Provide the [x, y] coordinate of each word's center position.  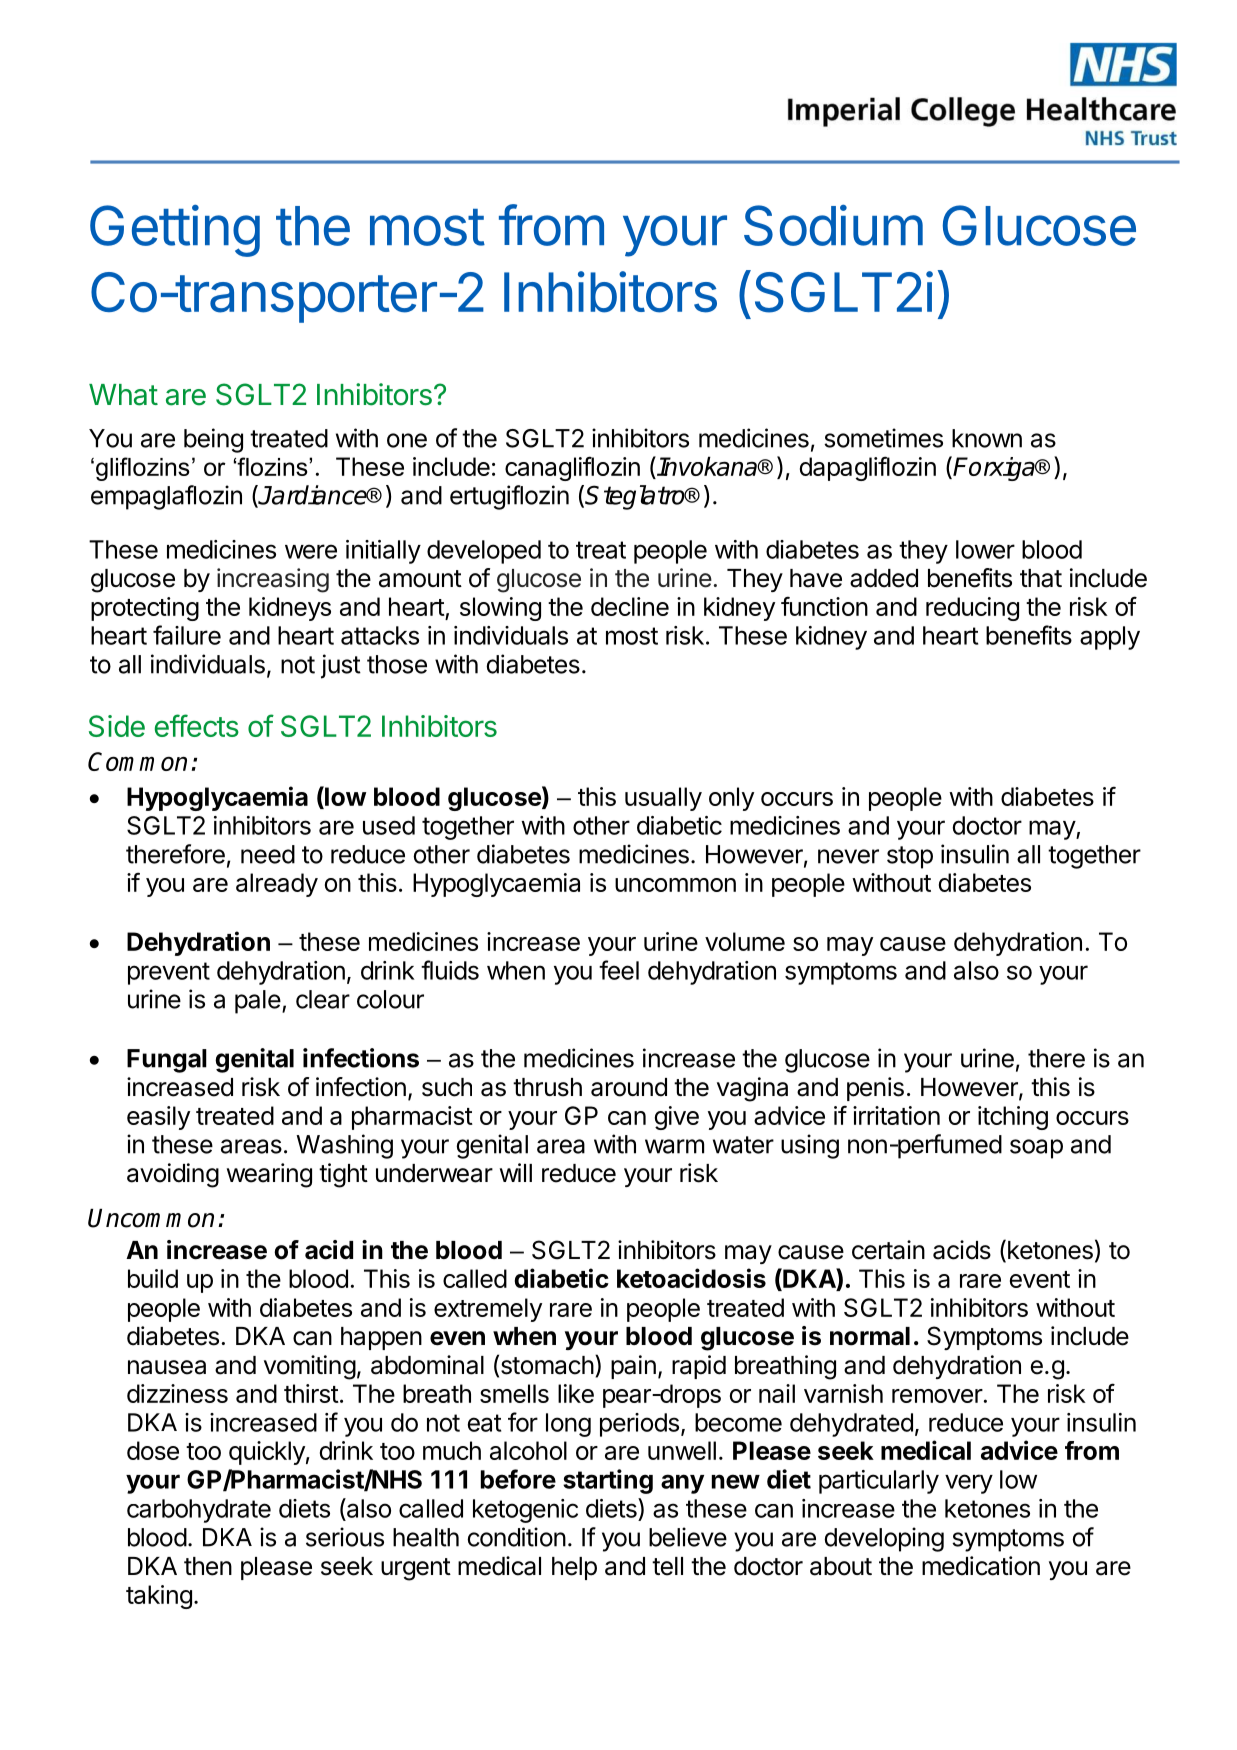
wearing [269, 1175]
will [516, 1172]
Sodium [833, 225]
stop [910, 857]
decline [630, 606]
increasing [273, 580]
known [987, 438]
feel [619, 970]
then [208, 1566]
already [277, 885]
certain [888, 1250]
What [123, 395]
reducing [972, 609]
